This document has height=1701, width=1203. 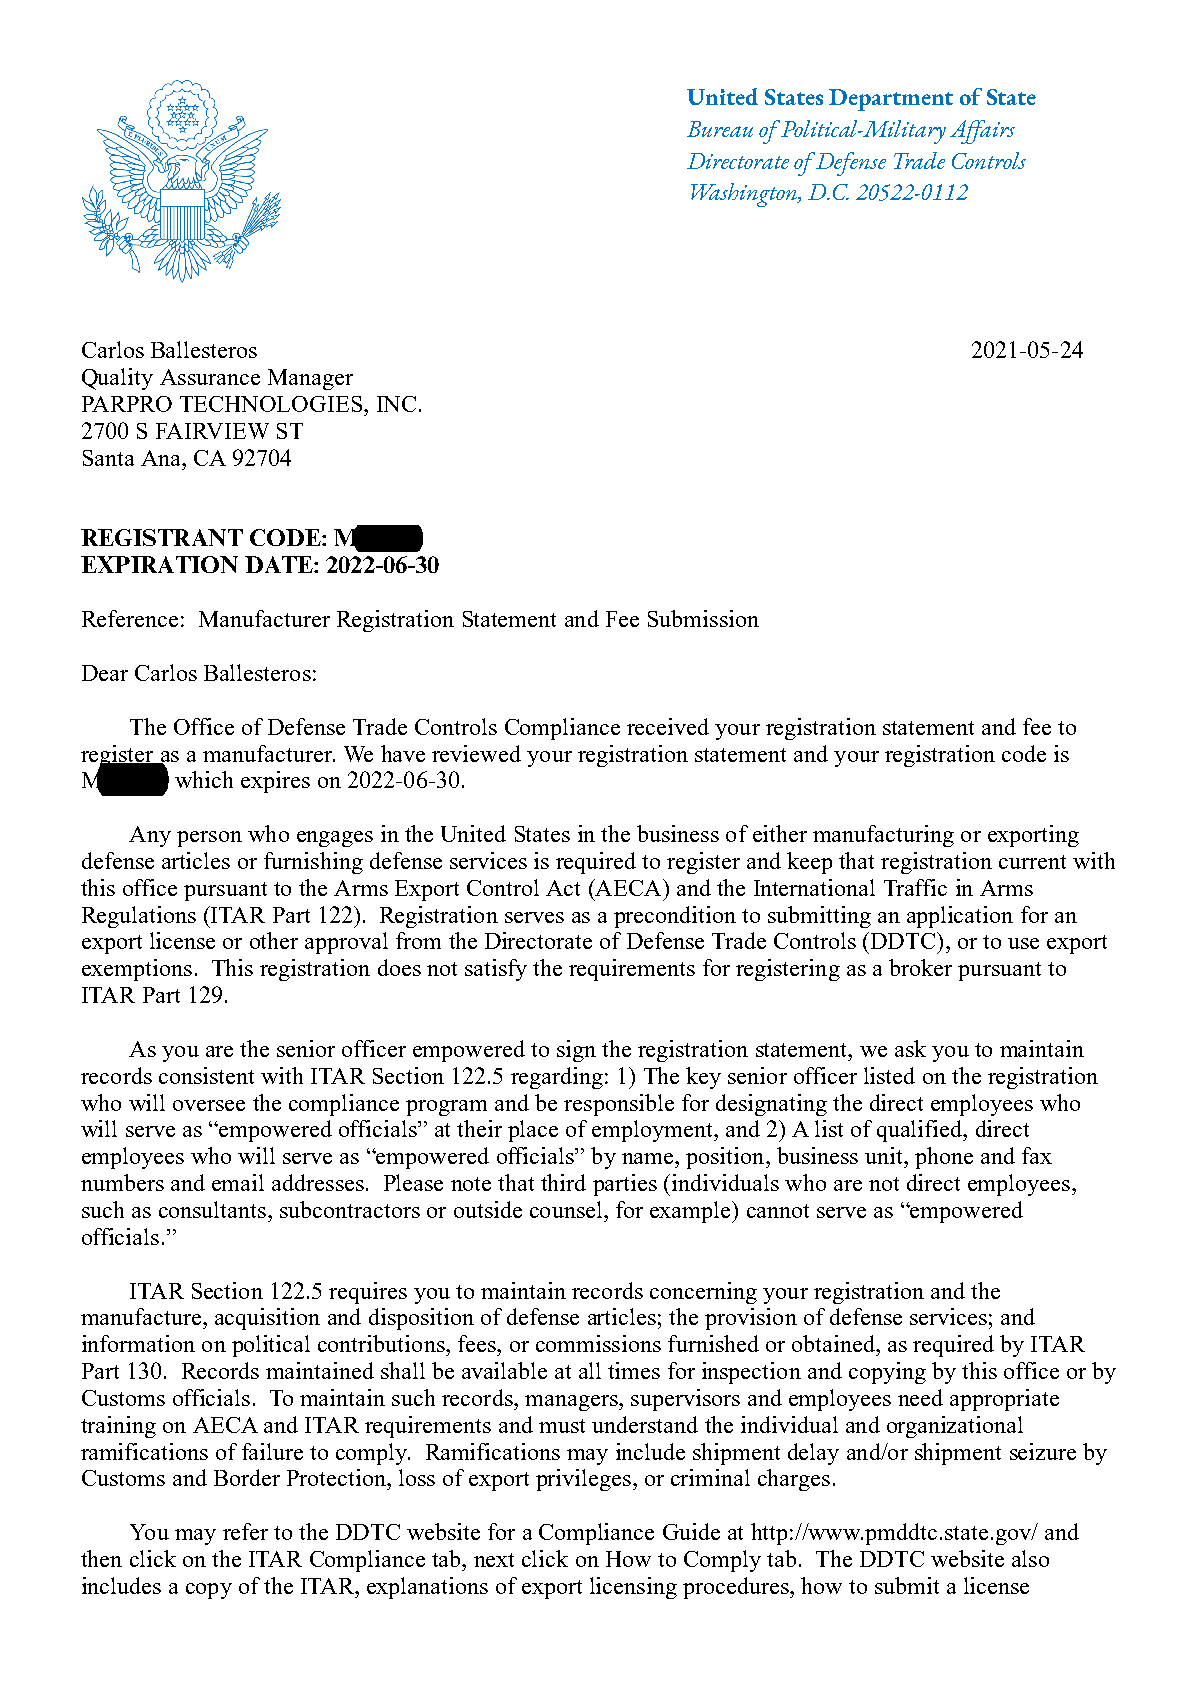 What do you see at coordinates (159, 564) in the document?
I see `EXPIRATION` at bounding box center [159, 564].
